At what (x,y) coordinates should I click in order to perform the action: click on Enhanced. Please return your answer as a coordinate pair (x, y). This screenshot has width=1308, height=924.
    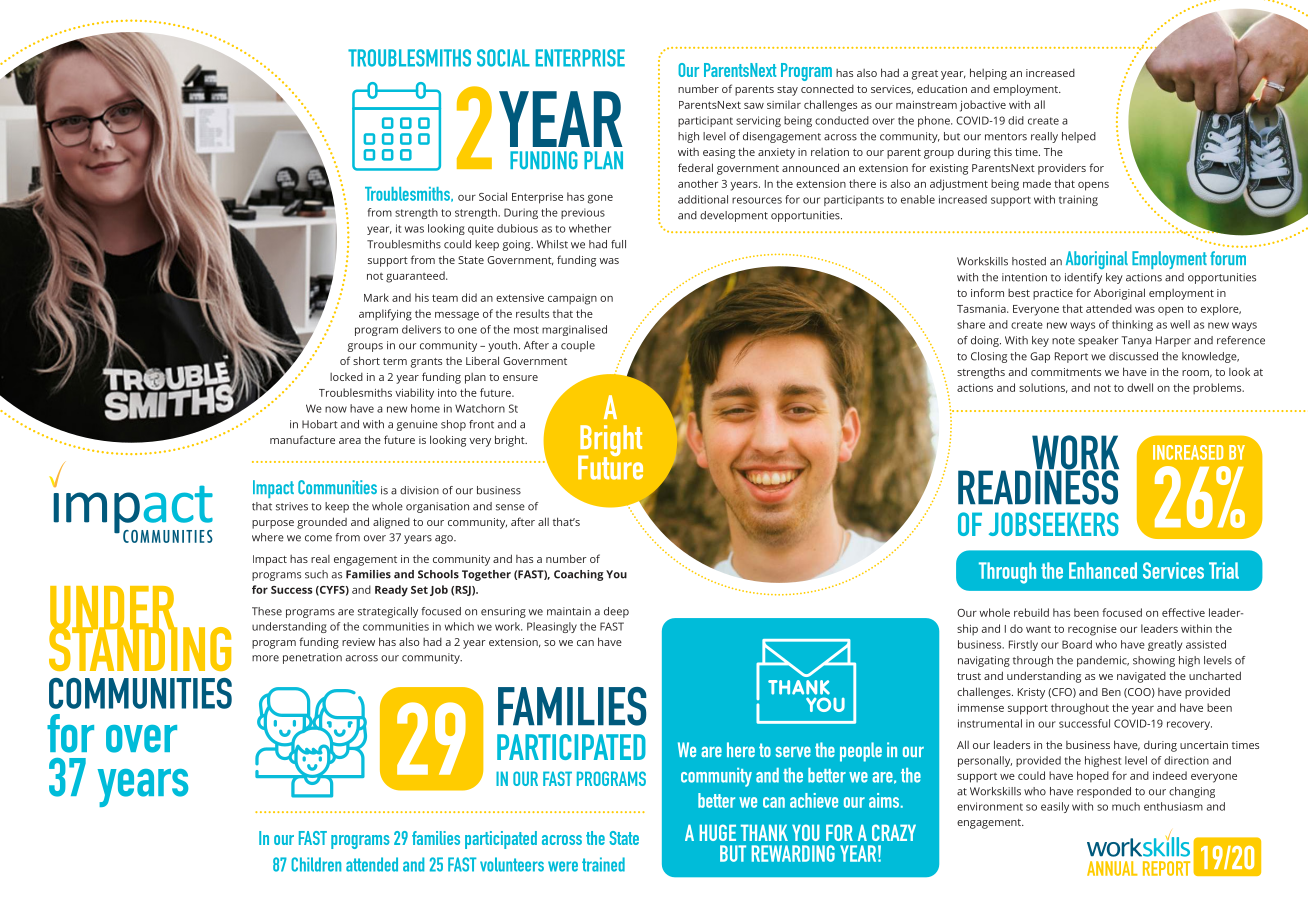
    Looking at the image, I should click on (1103, 570).
